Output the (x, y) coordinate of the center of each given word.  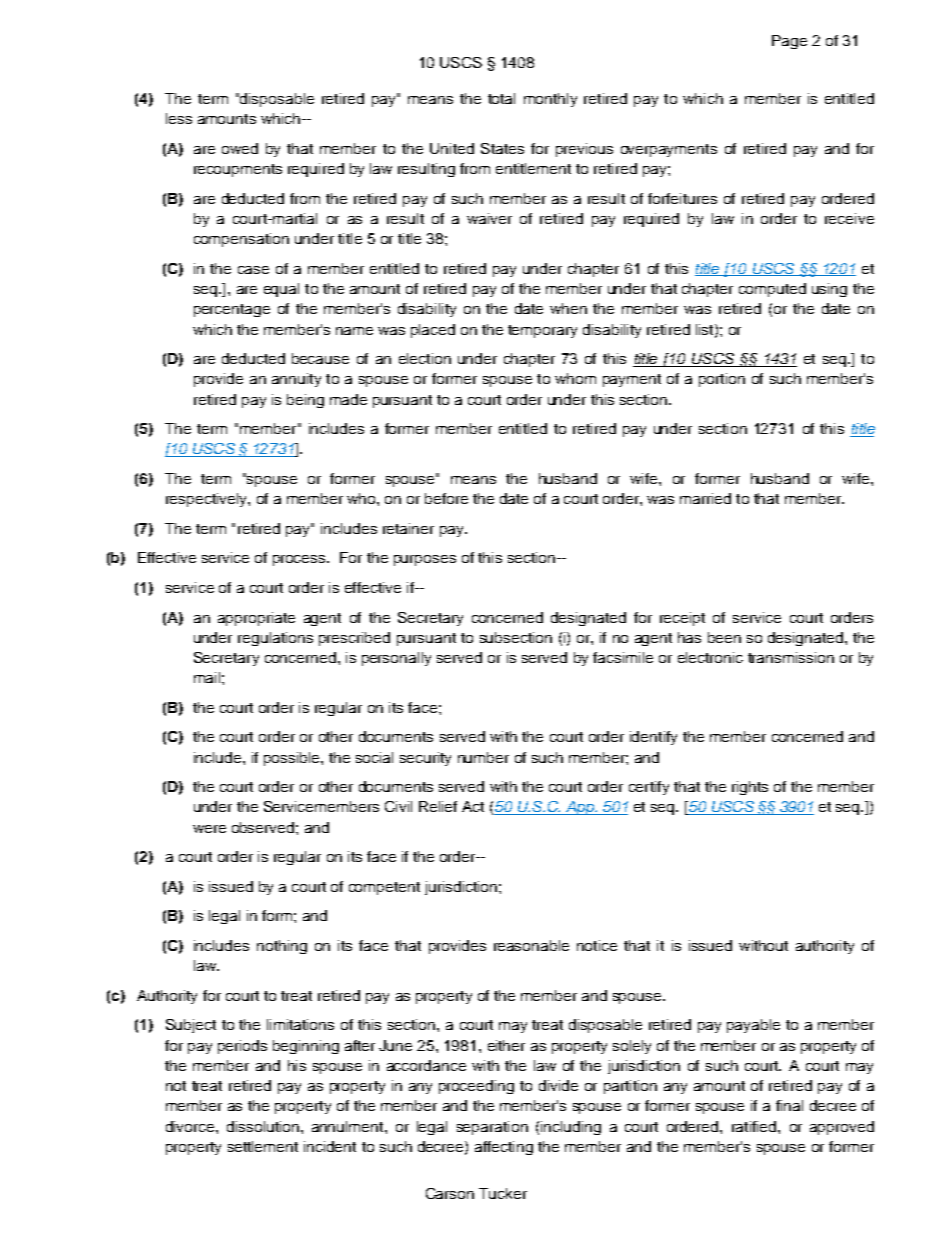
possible (293, 759)
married (705, 498)
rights (750, 788)
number (483, 757)
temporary (542, 331)
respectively (207, 500)
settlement (263, 1146)
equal (281, 290)
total (501, 98)
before (446, 498)
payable (753, 1026)
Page (789, 42)
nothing (282, 947)
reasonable (531, 945)
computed (772, 290)
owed (240, 148)
